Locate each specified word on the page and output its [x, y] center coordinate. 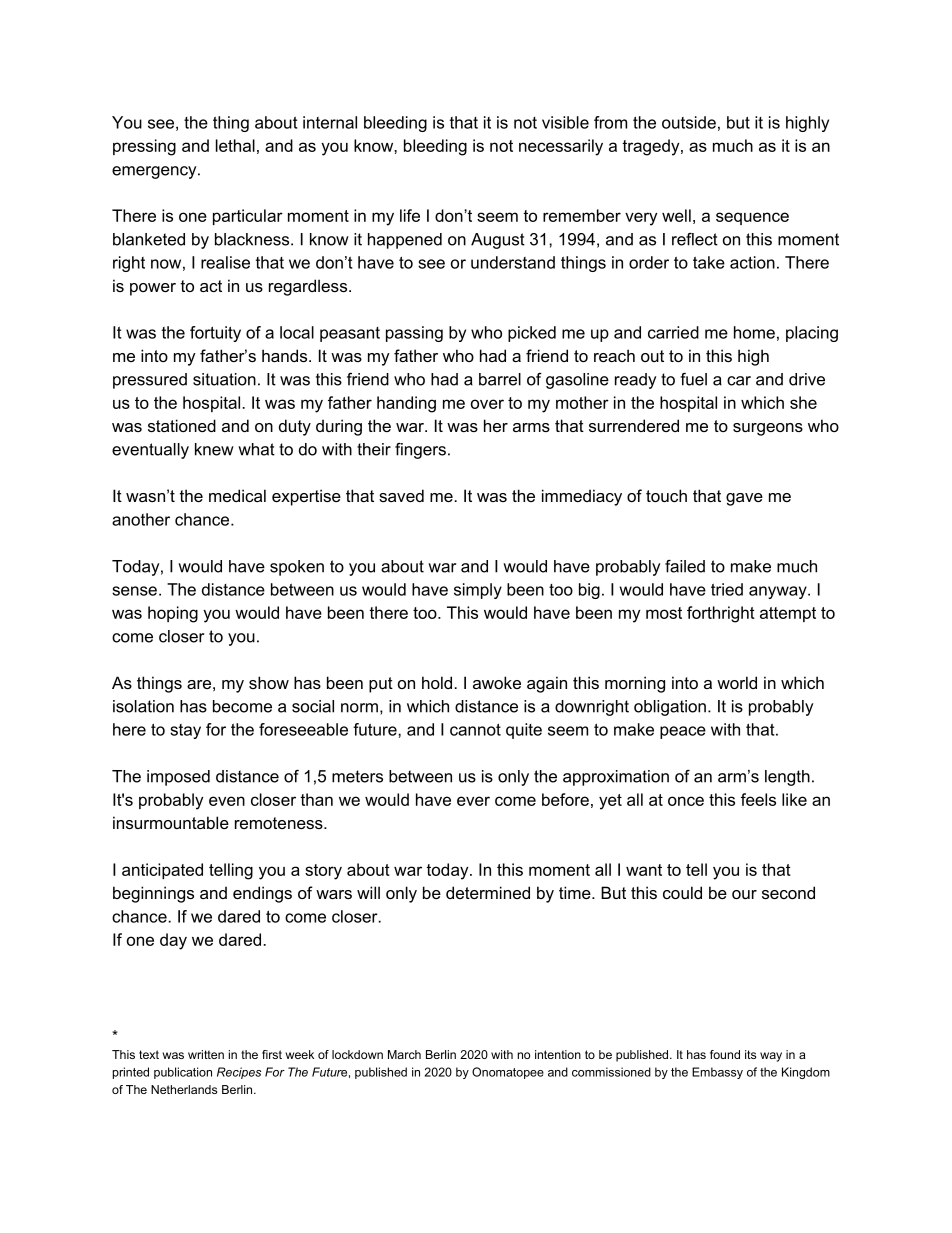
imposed [178, 778]
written [206, 1054]
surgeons [768, 429]
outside [689, 122]
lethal [235, 145]
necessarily [561, 147]
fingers [420, 451]
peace [683, 732]
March [404, 1054]
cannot [475, 729]
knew [214, 449]
